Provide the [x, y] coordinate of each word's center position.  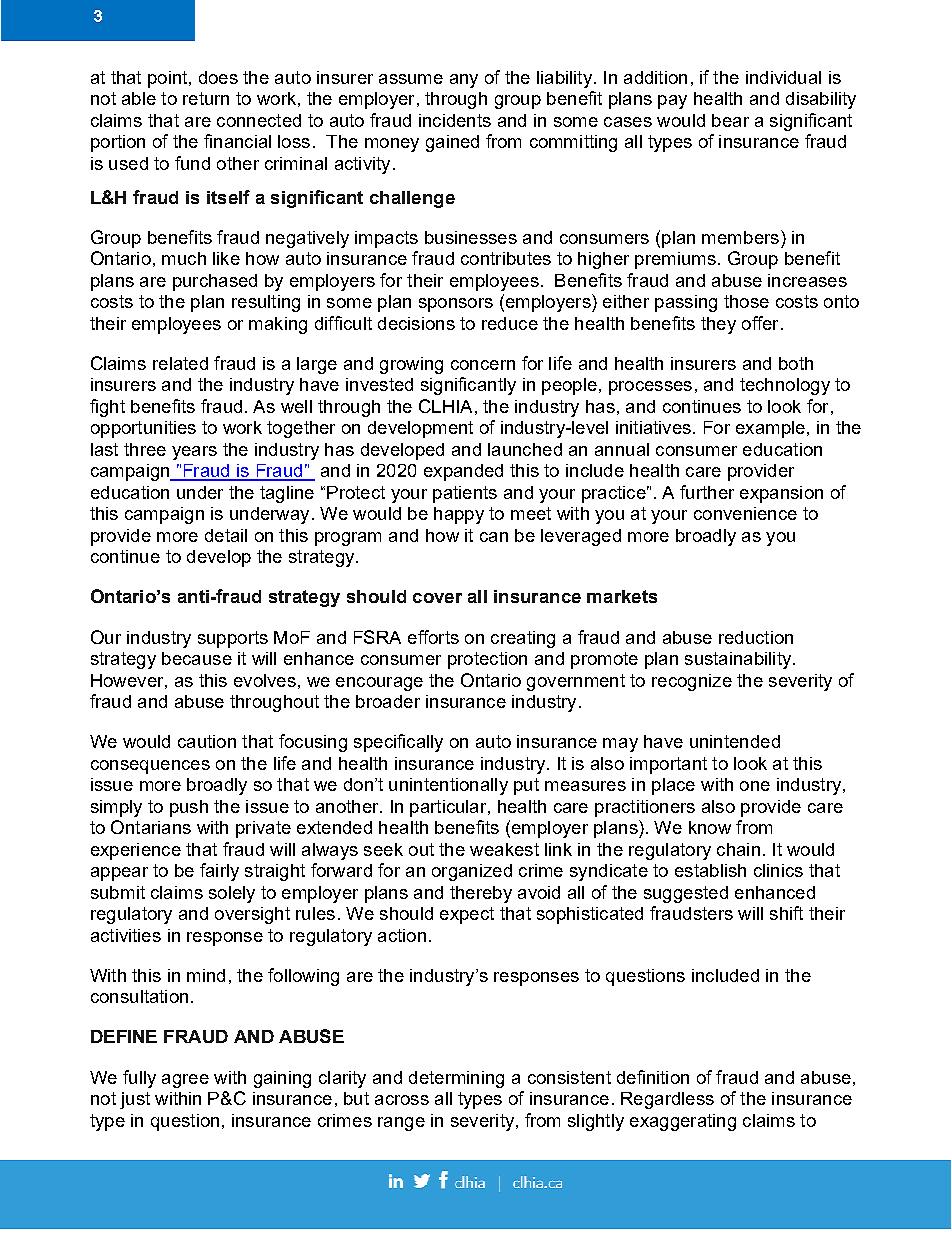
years [194, 453]
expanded [463, 472]
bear [730, 120]
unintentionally [448, 786]
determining [456, 1079]
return [206, 98]
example [770, 429]
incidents [455, 120]
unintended [735, 741]
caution [207, 741]
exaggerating [683, 1122]
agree [185, 1081]
